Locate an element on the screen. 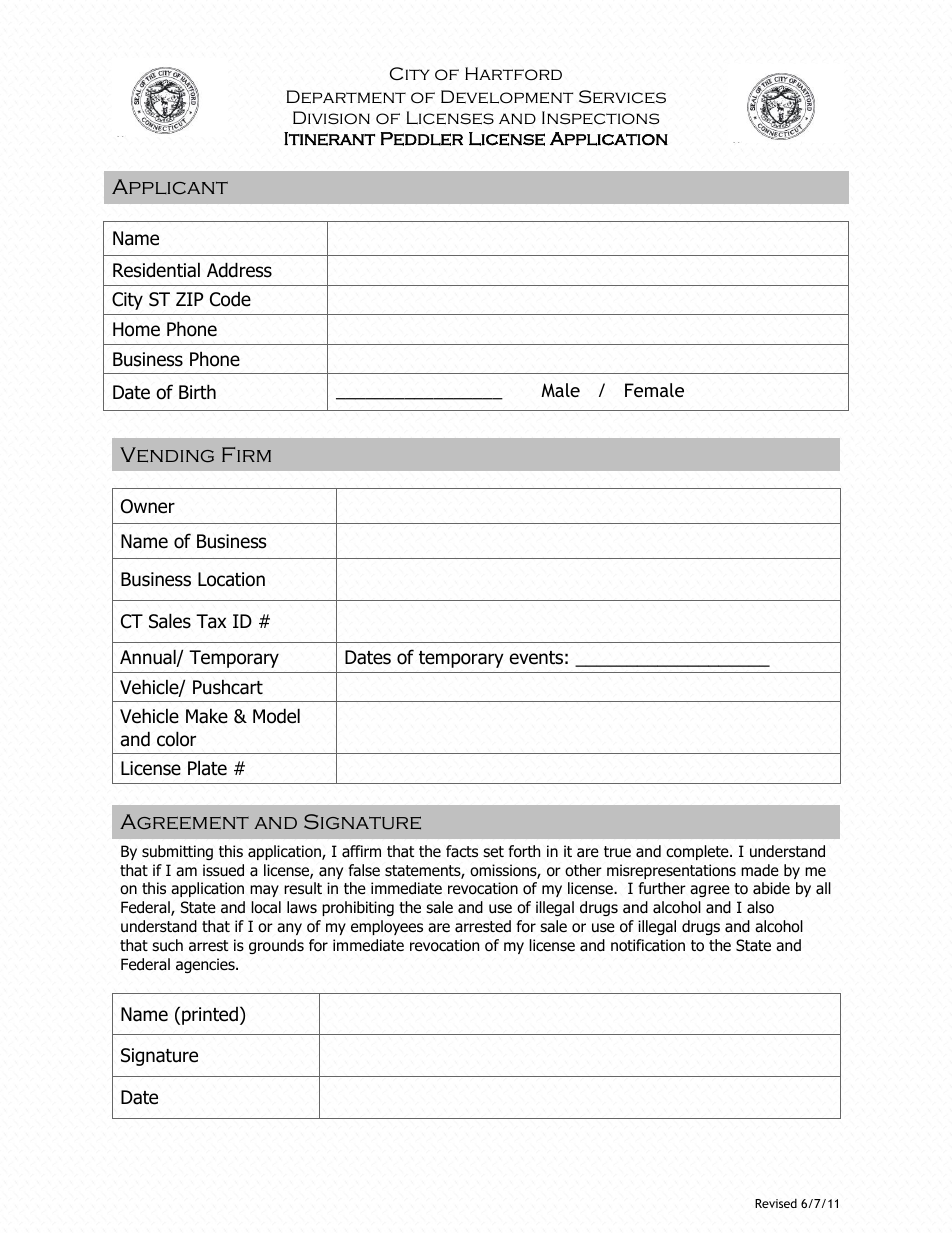 The image size is (952, 1233). Revised is located at coordinates (776, 1203).
